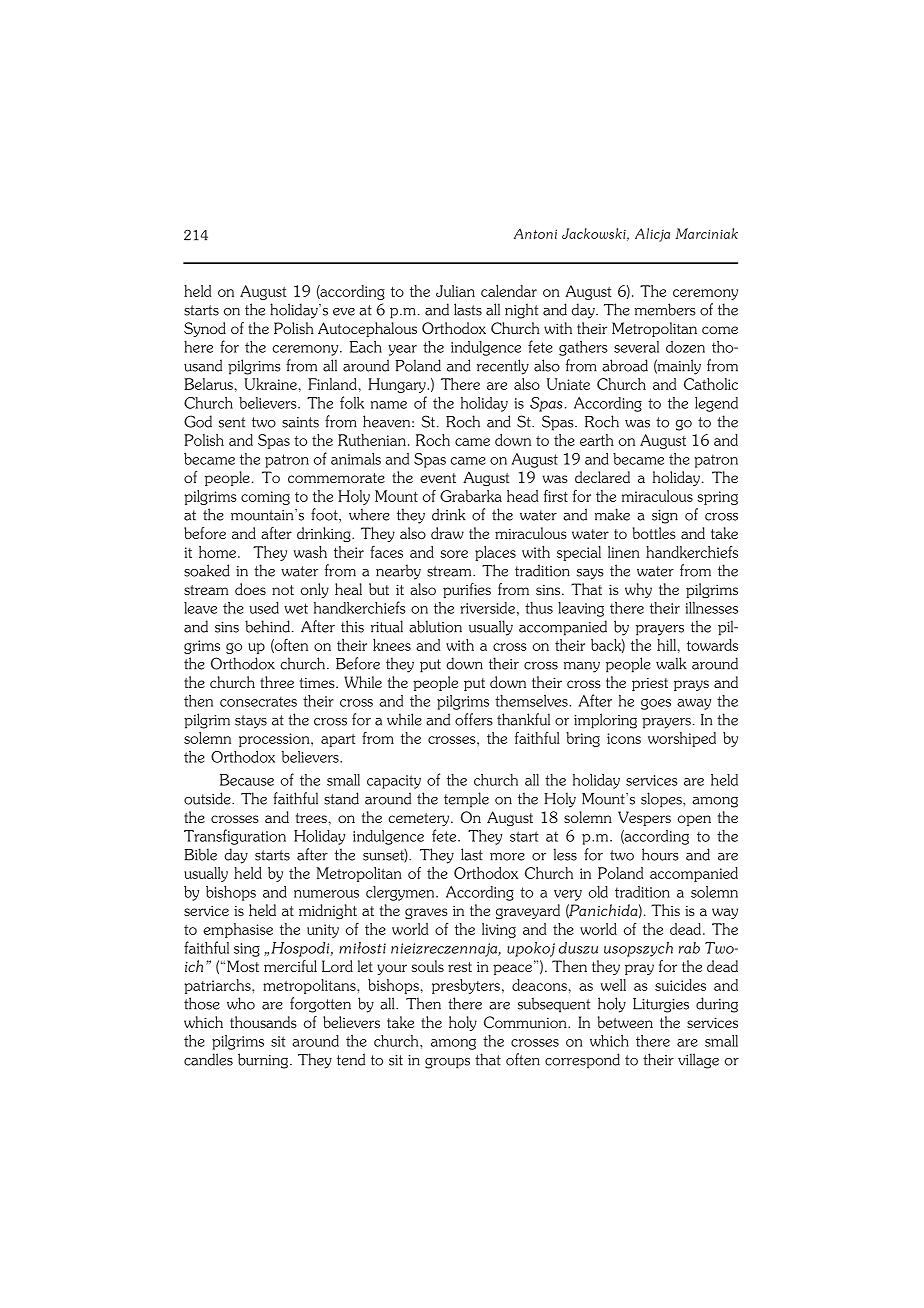 The image size is (924, 1308). I want to click on Because, so click(247, 780).
